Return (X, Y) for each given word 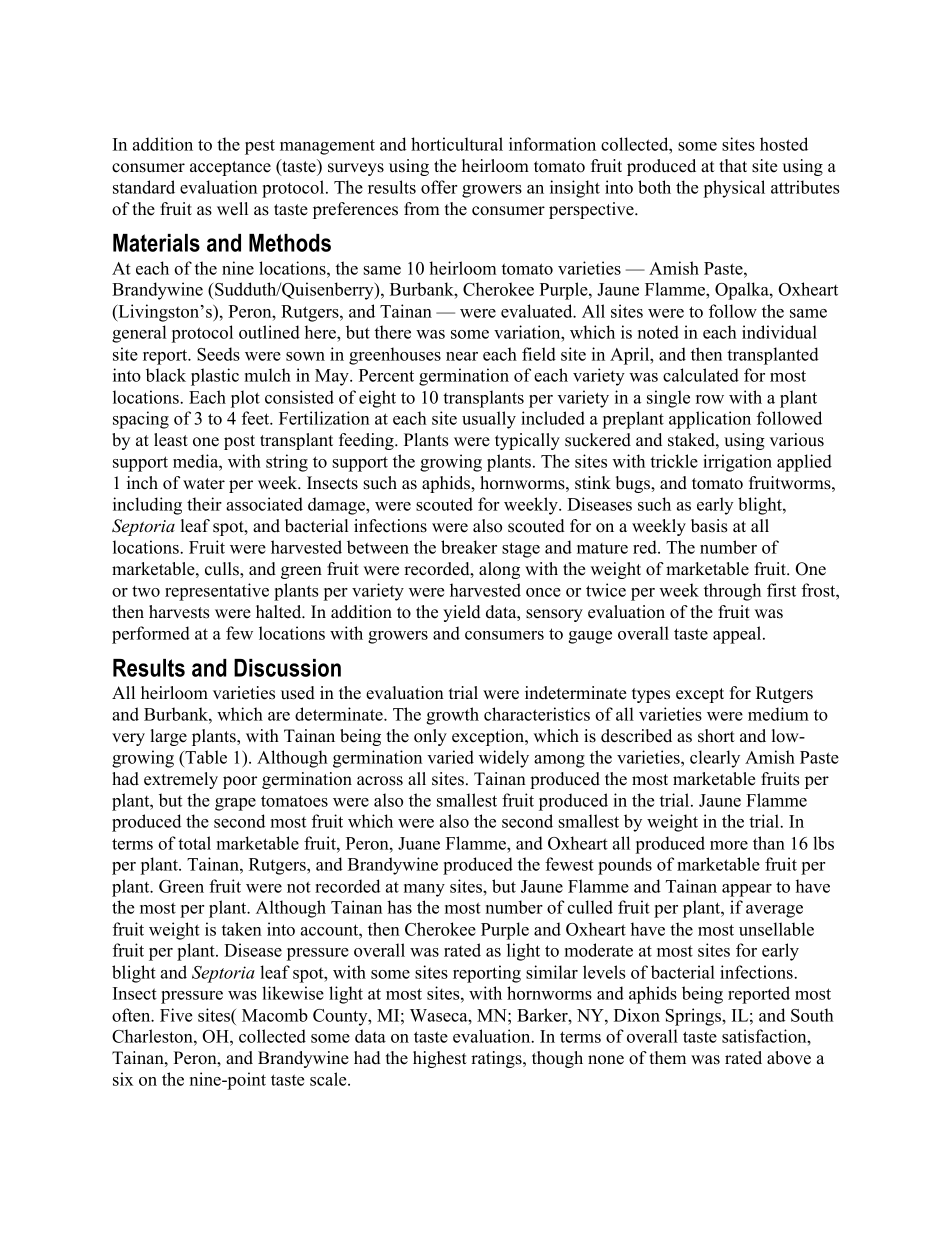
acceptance (230, 168)
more (729, 845)
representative (217, 592)
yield (462, 613)
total (194, 843)
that (733, 165)
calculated (701, 375)
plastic (215, 377)
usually (489, 420)
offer (439, 187)
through (732, 592)
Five (176, 1015)
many (424, 890)
